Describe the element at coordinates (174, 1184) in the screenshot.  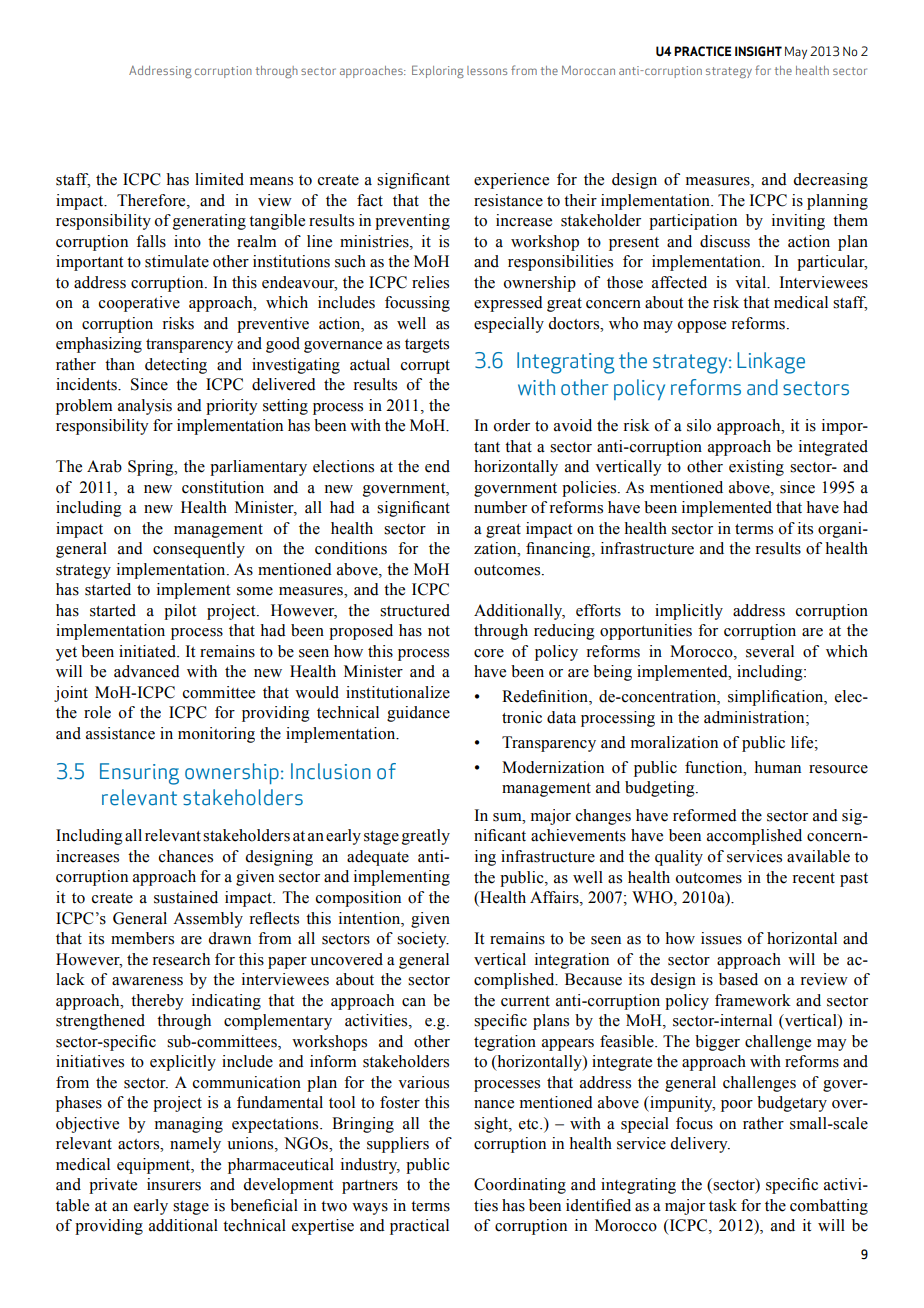
I see `insurers` at that location.
